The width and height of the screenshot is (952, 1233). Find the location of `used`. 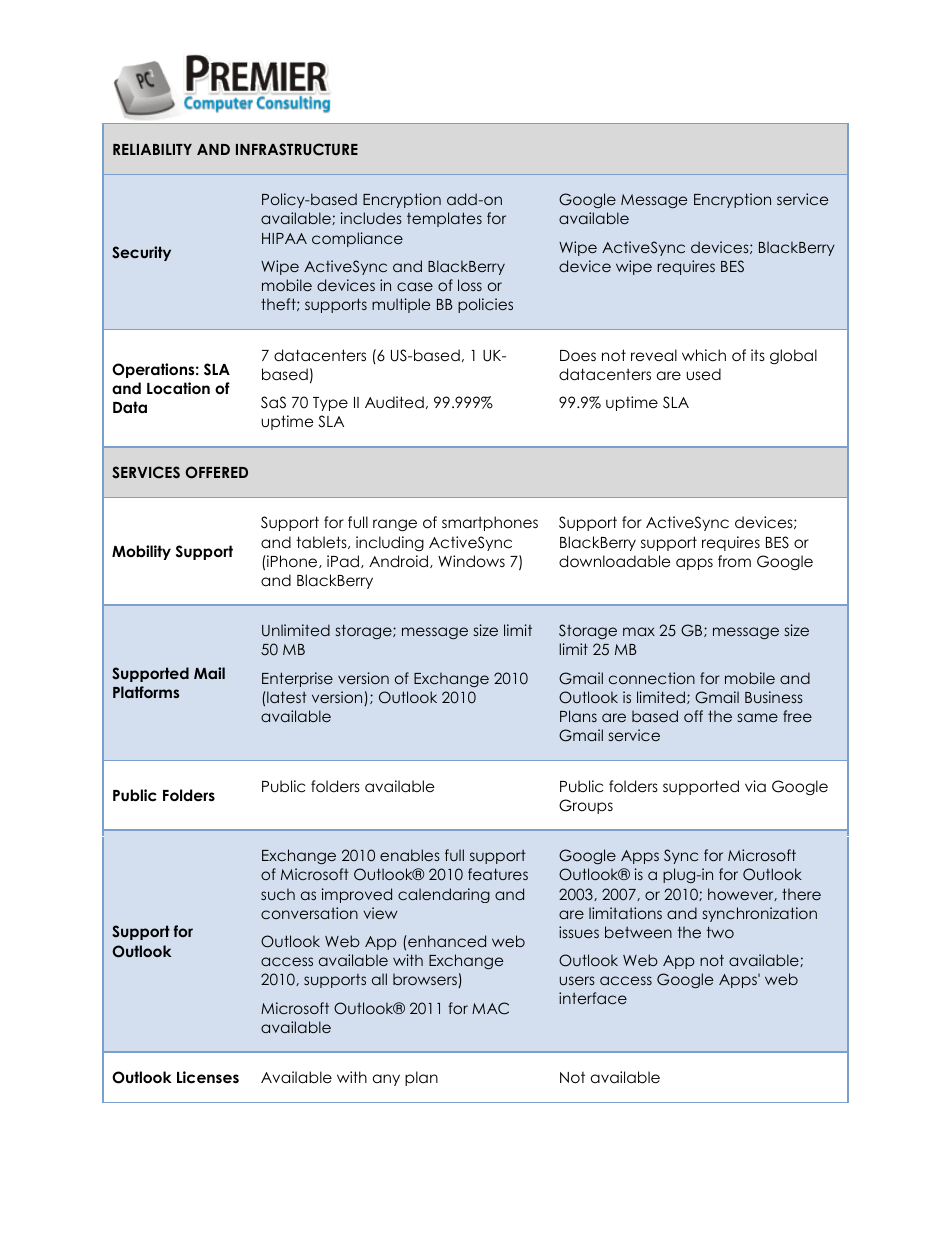

used is located at coordinates (703, 374).
